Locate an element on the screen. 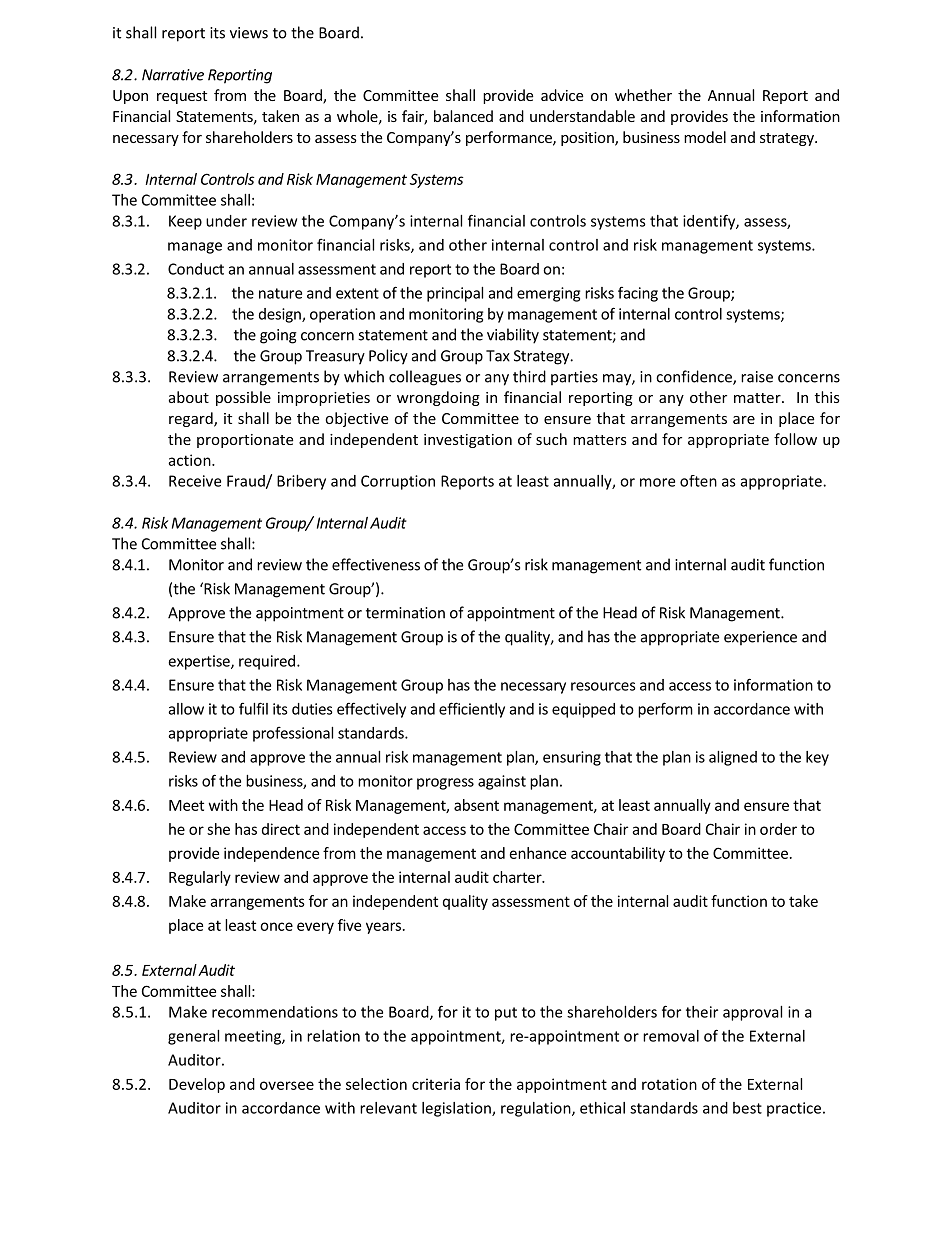 This screenshot has height=1233, width=952. balanced is located at coordinates (463, 116).
